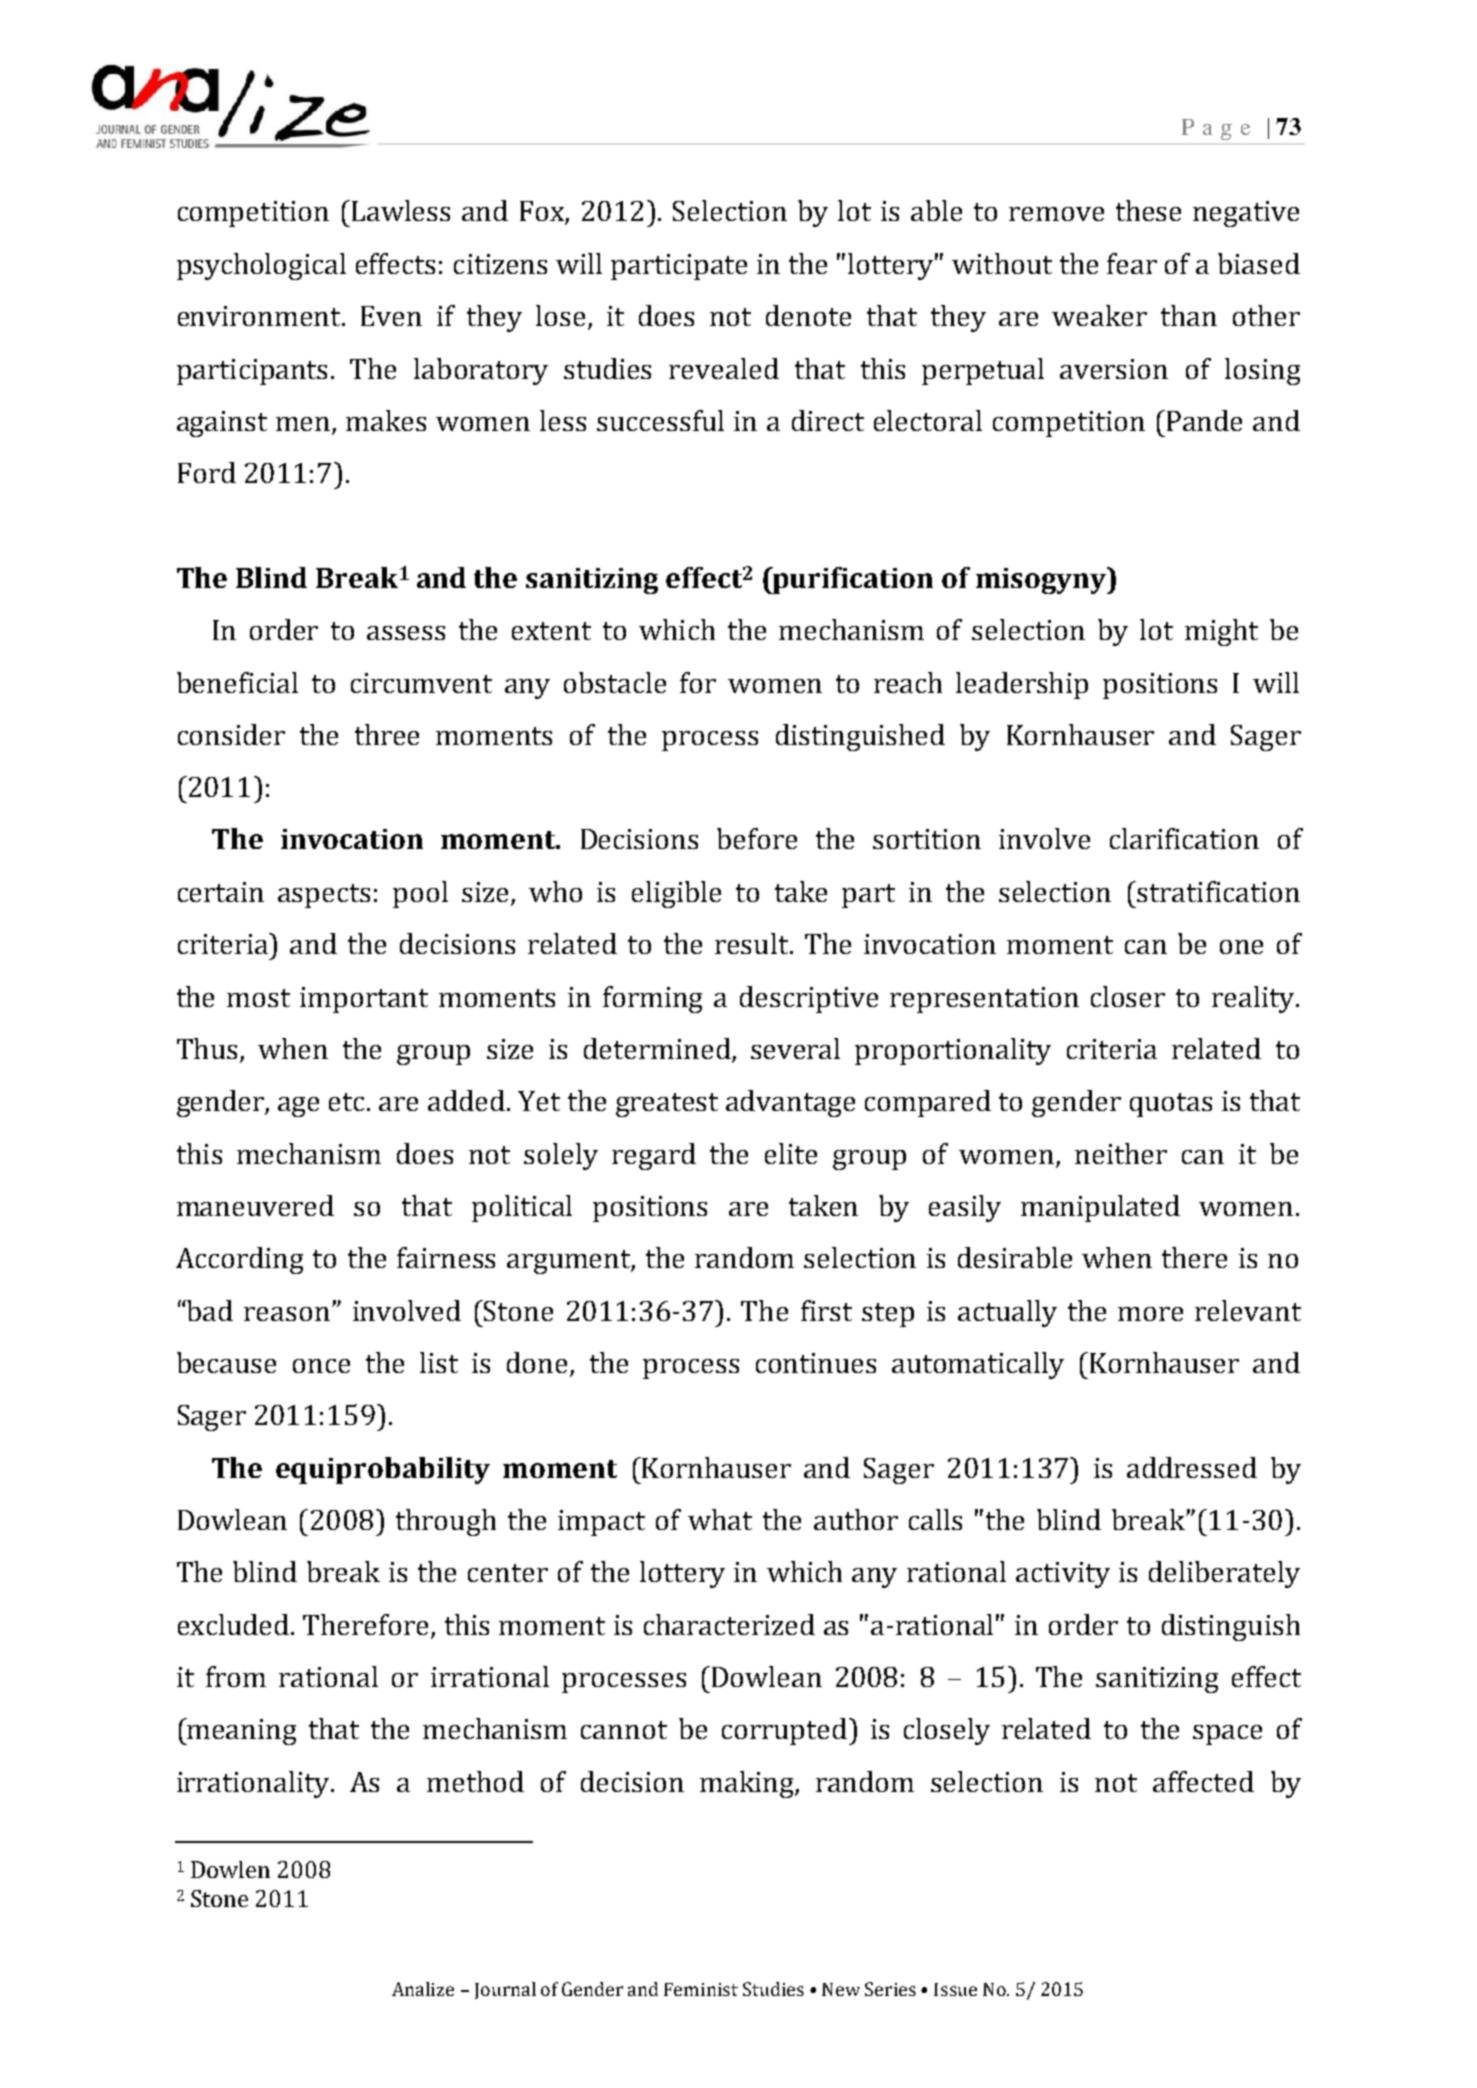  I want to click on Issue, so click(955, 1989).
